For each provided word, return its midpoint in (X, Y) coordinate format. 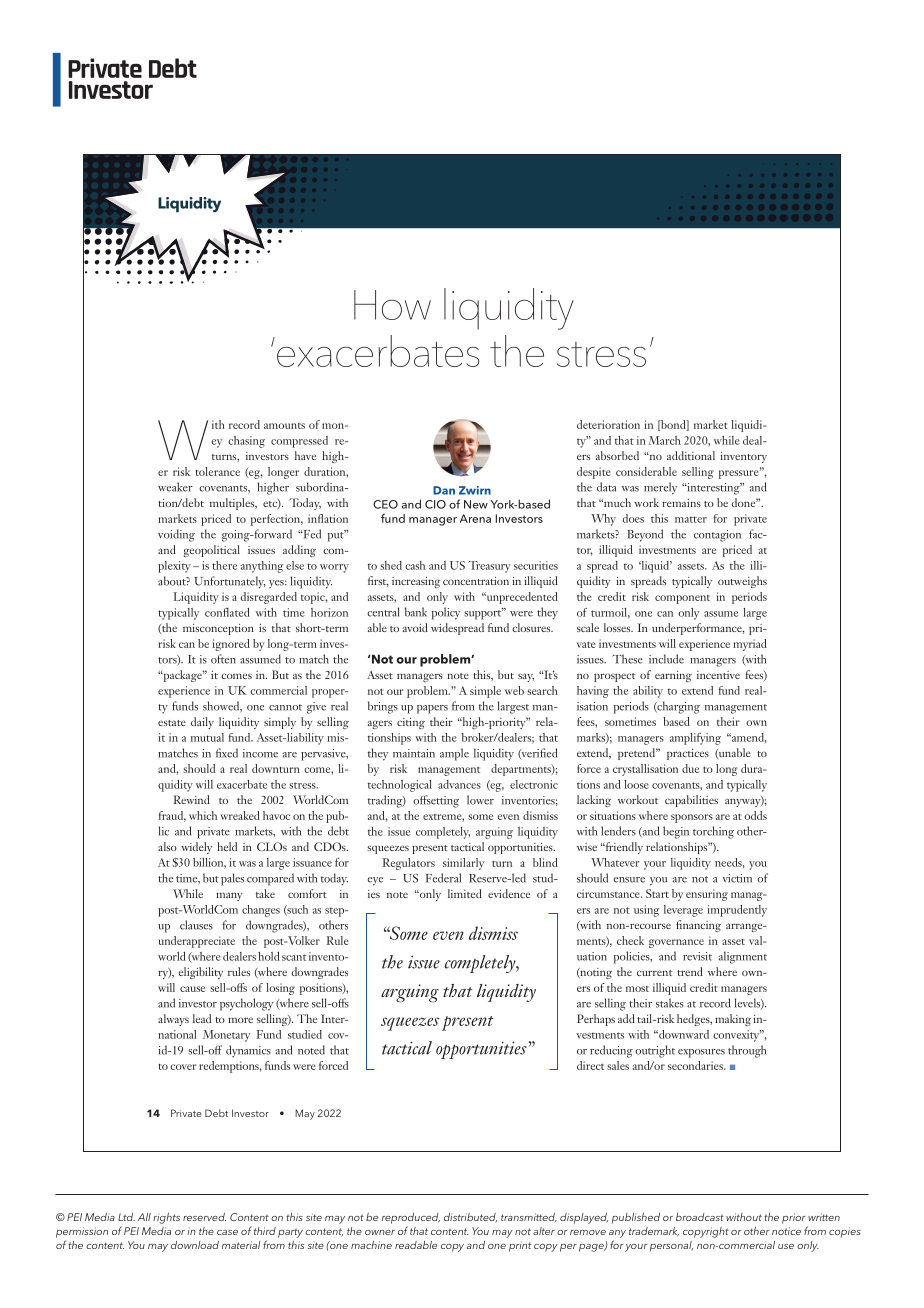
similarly (463, 864)
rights (166, 1218)
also (167, 846)
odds (755, 815)
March (664, 440)
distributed (470, 1218)
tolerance (218, 471)
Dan (444, 490)
